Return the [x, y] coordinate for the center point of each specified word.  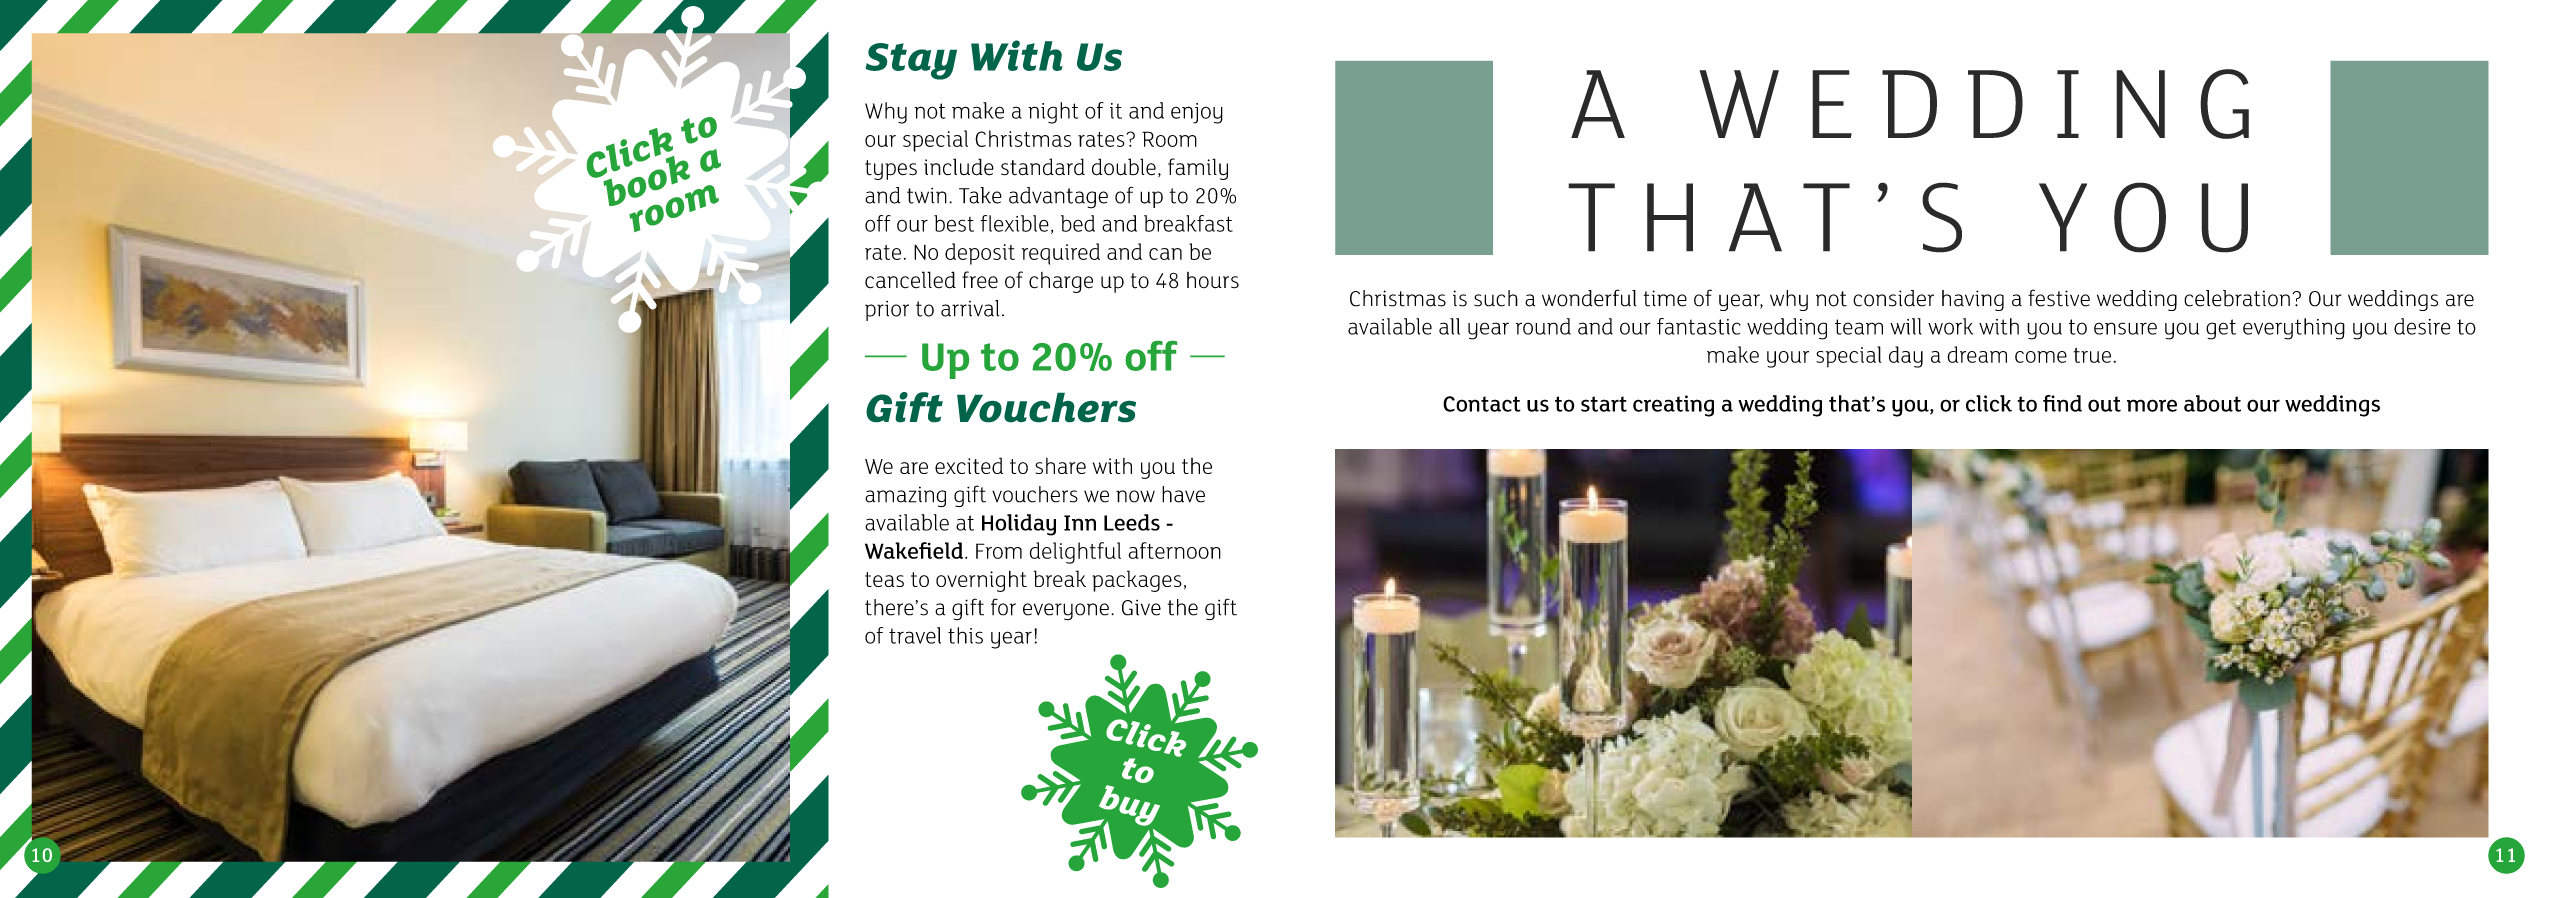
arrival [970, 308]
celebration [2237, 298]
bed [1078, 223]
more [2152, 405]
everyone [1066, 612]
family [1198, 169]
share [1060, 466]
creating [1673, 406]
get [2221, 329]
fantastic [1699, 326]
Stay [911, 61]
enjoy [1197, 113]
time [1665, 298]
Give [1141, 608]
